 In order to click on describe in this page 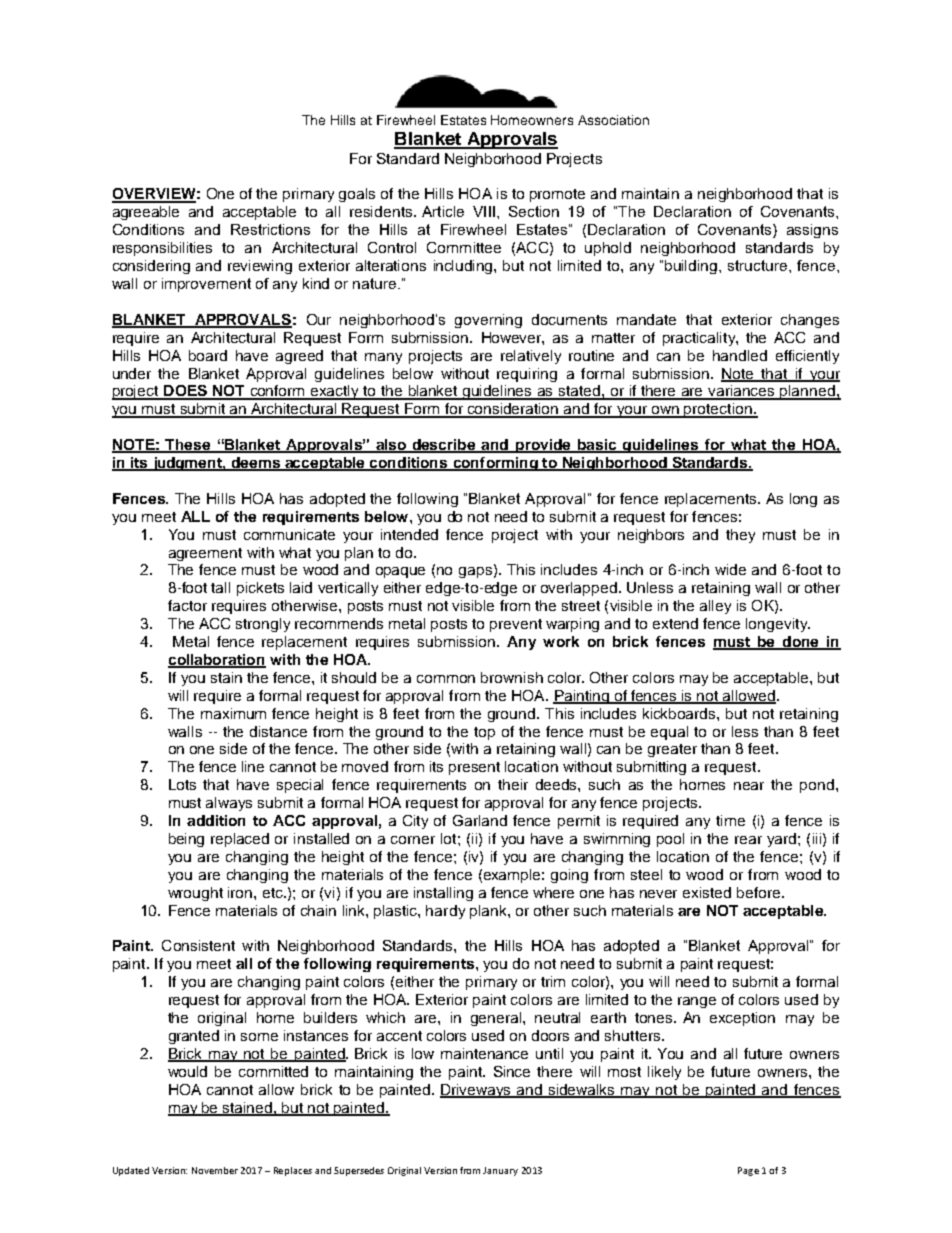, I will do `click(444, 446)`.
